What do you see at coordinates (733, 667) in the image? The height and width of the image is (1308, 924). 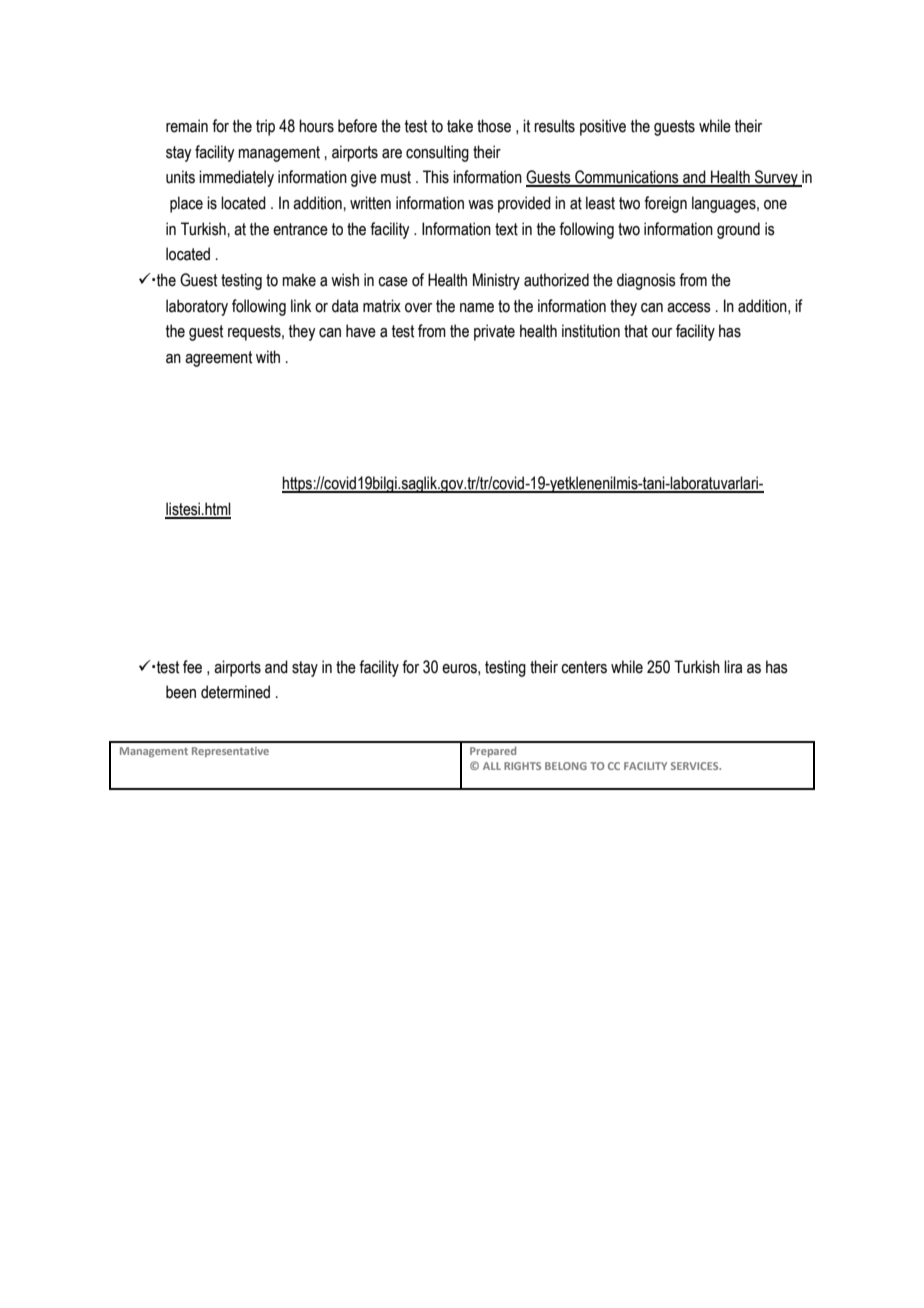 I see `lira` at bounding box center [733, 667].
